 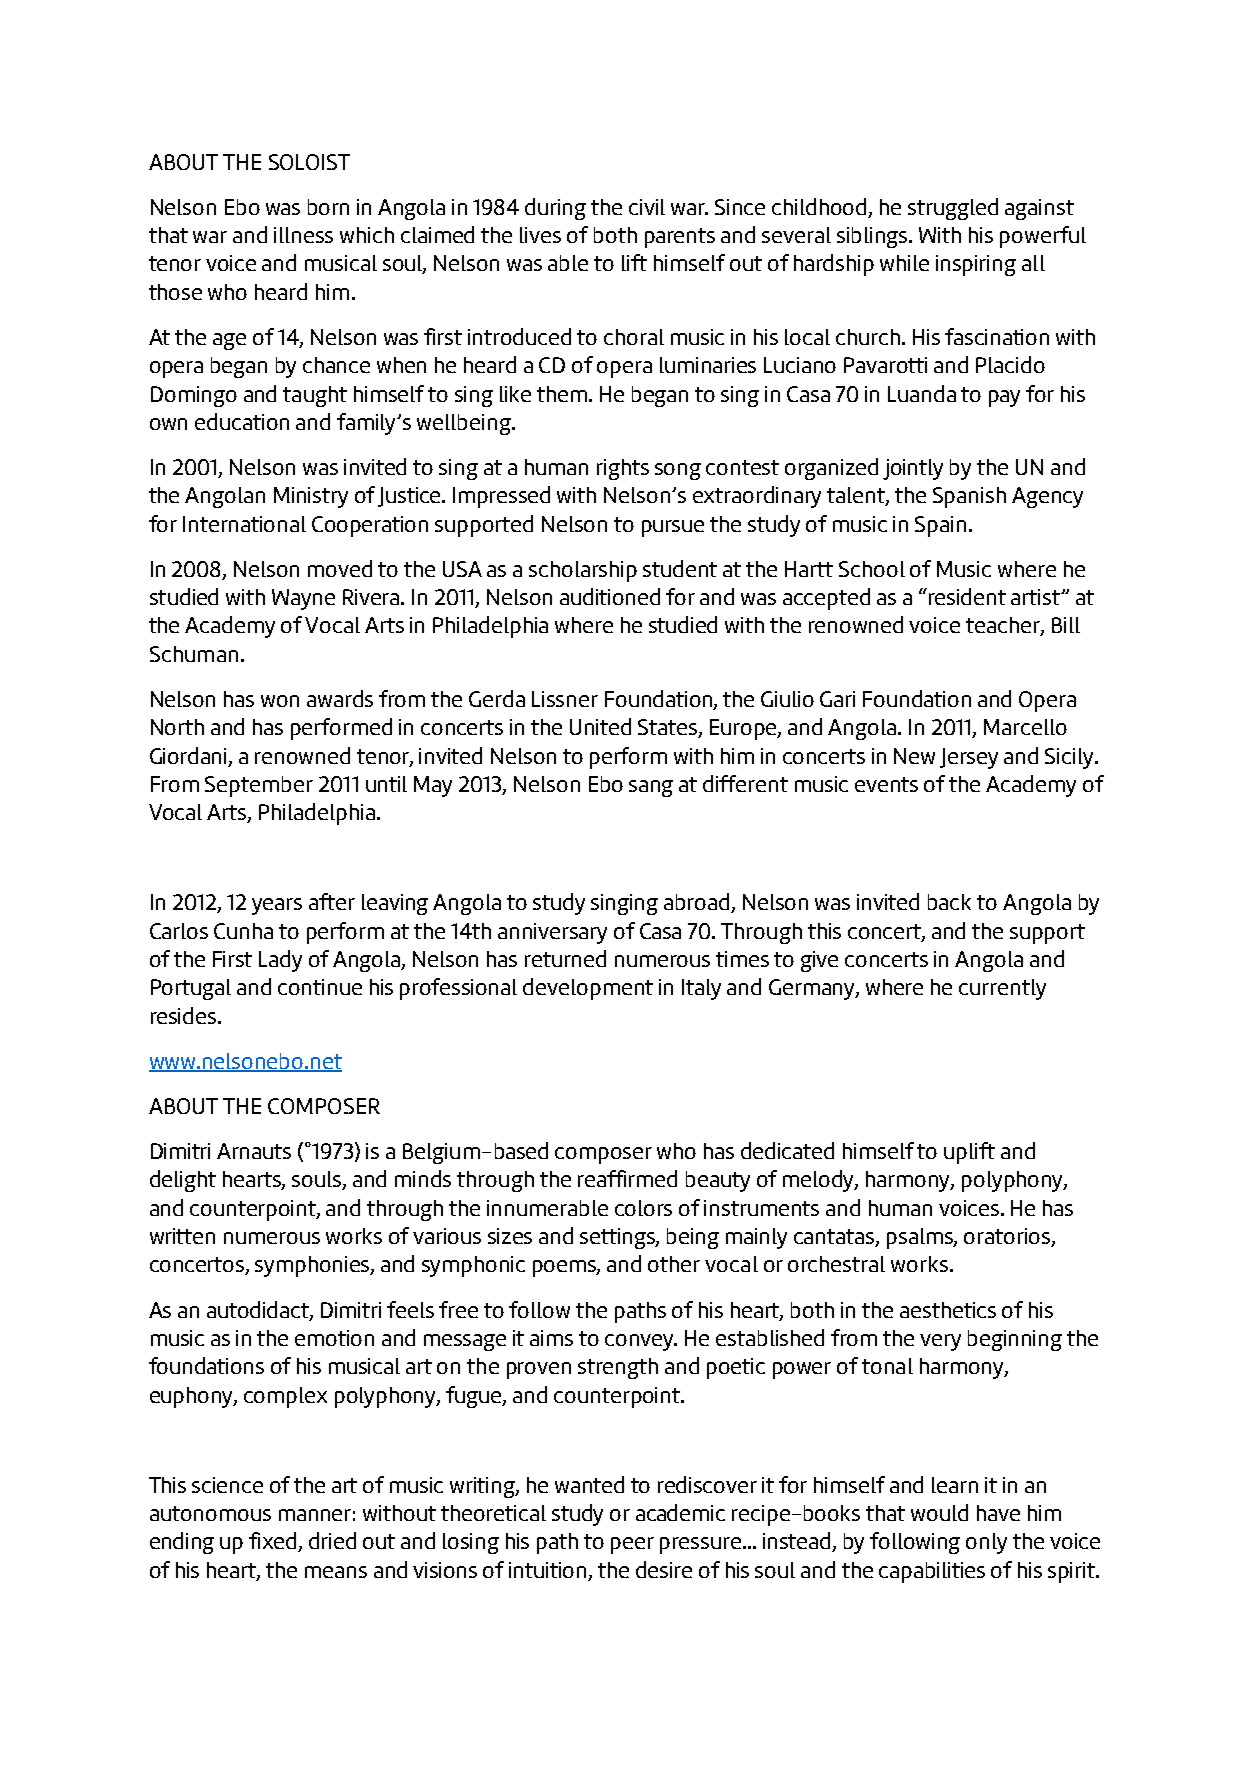 What do you see at coordinates (949, 902) in the page?
I see `back` at bounding box center [949, 902].
